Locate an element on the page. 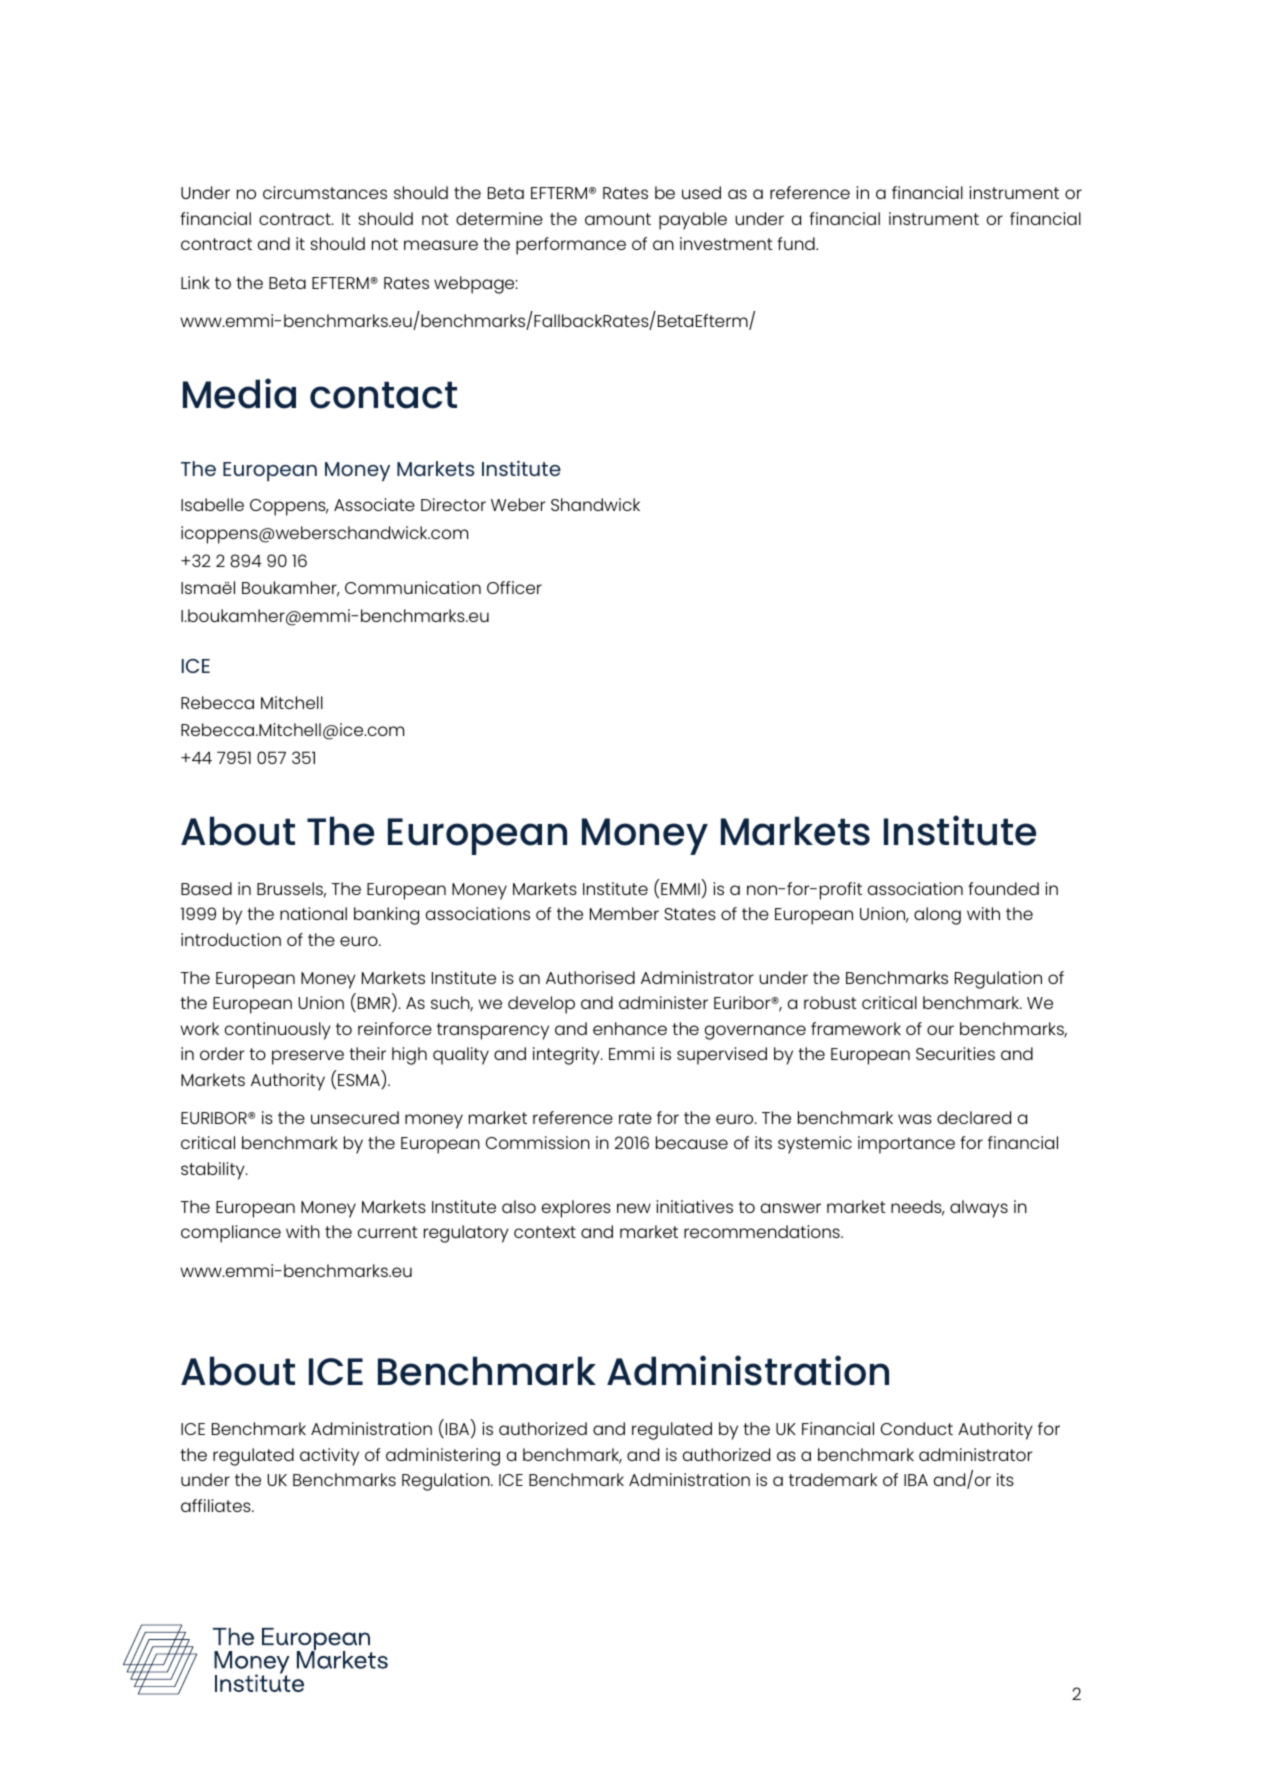 The image size is (1262, 1785). trademark is located at coordinates (833, 1479).
